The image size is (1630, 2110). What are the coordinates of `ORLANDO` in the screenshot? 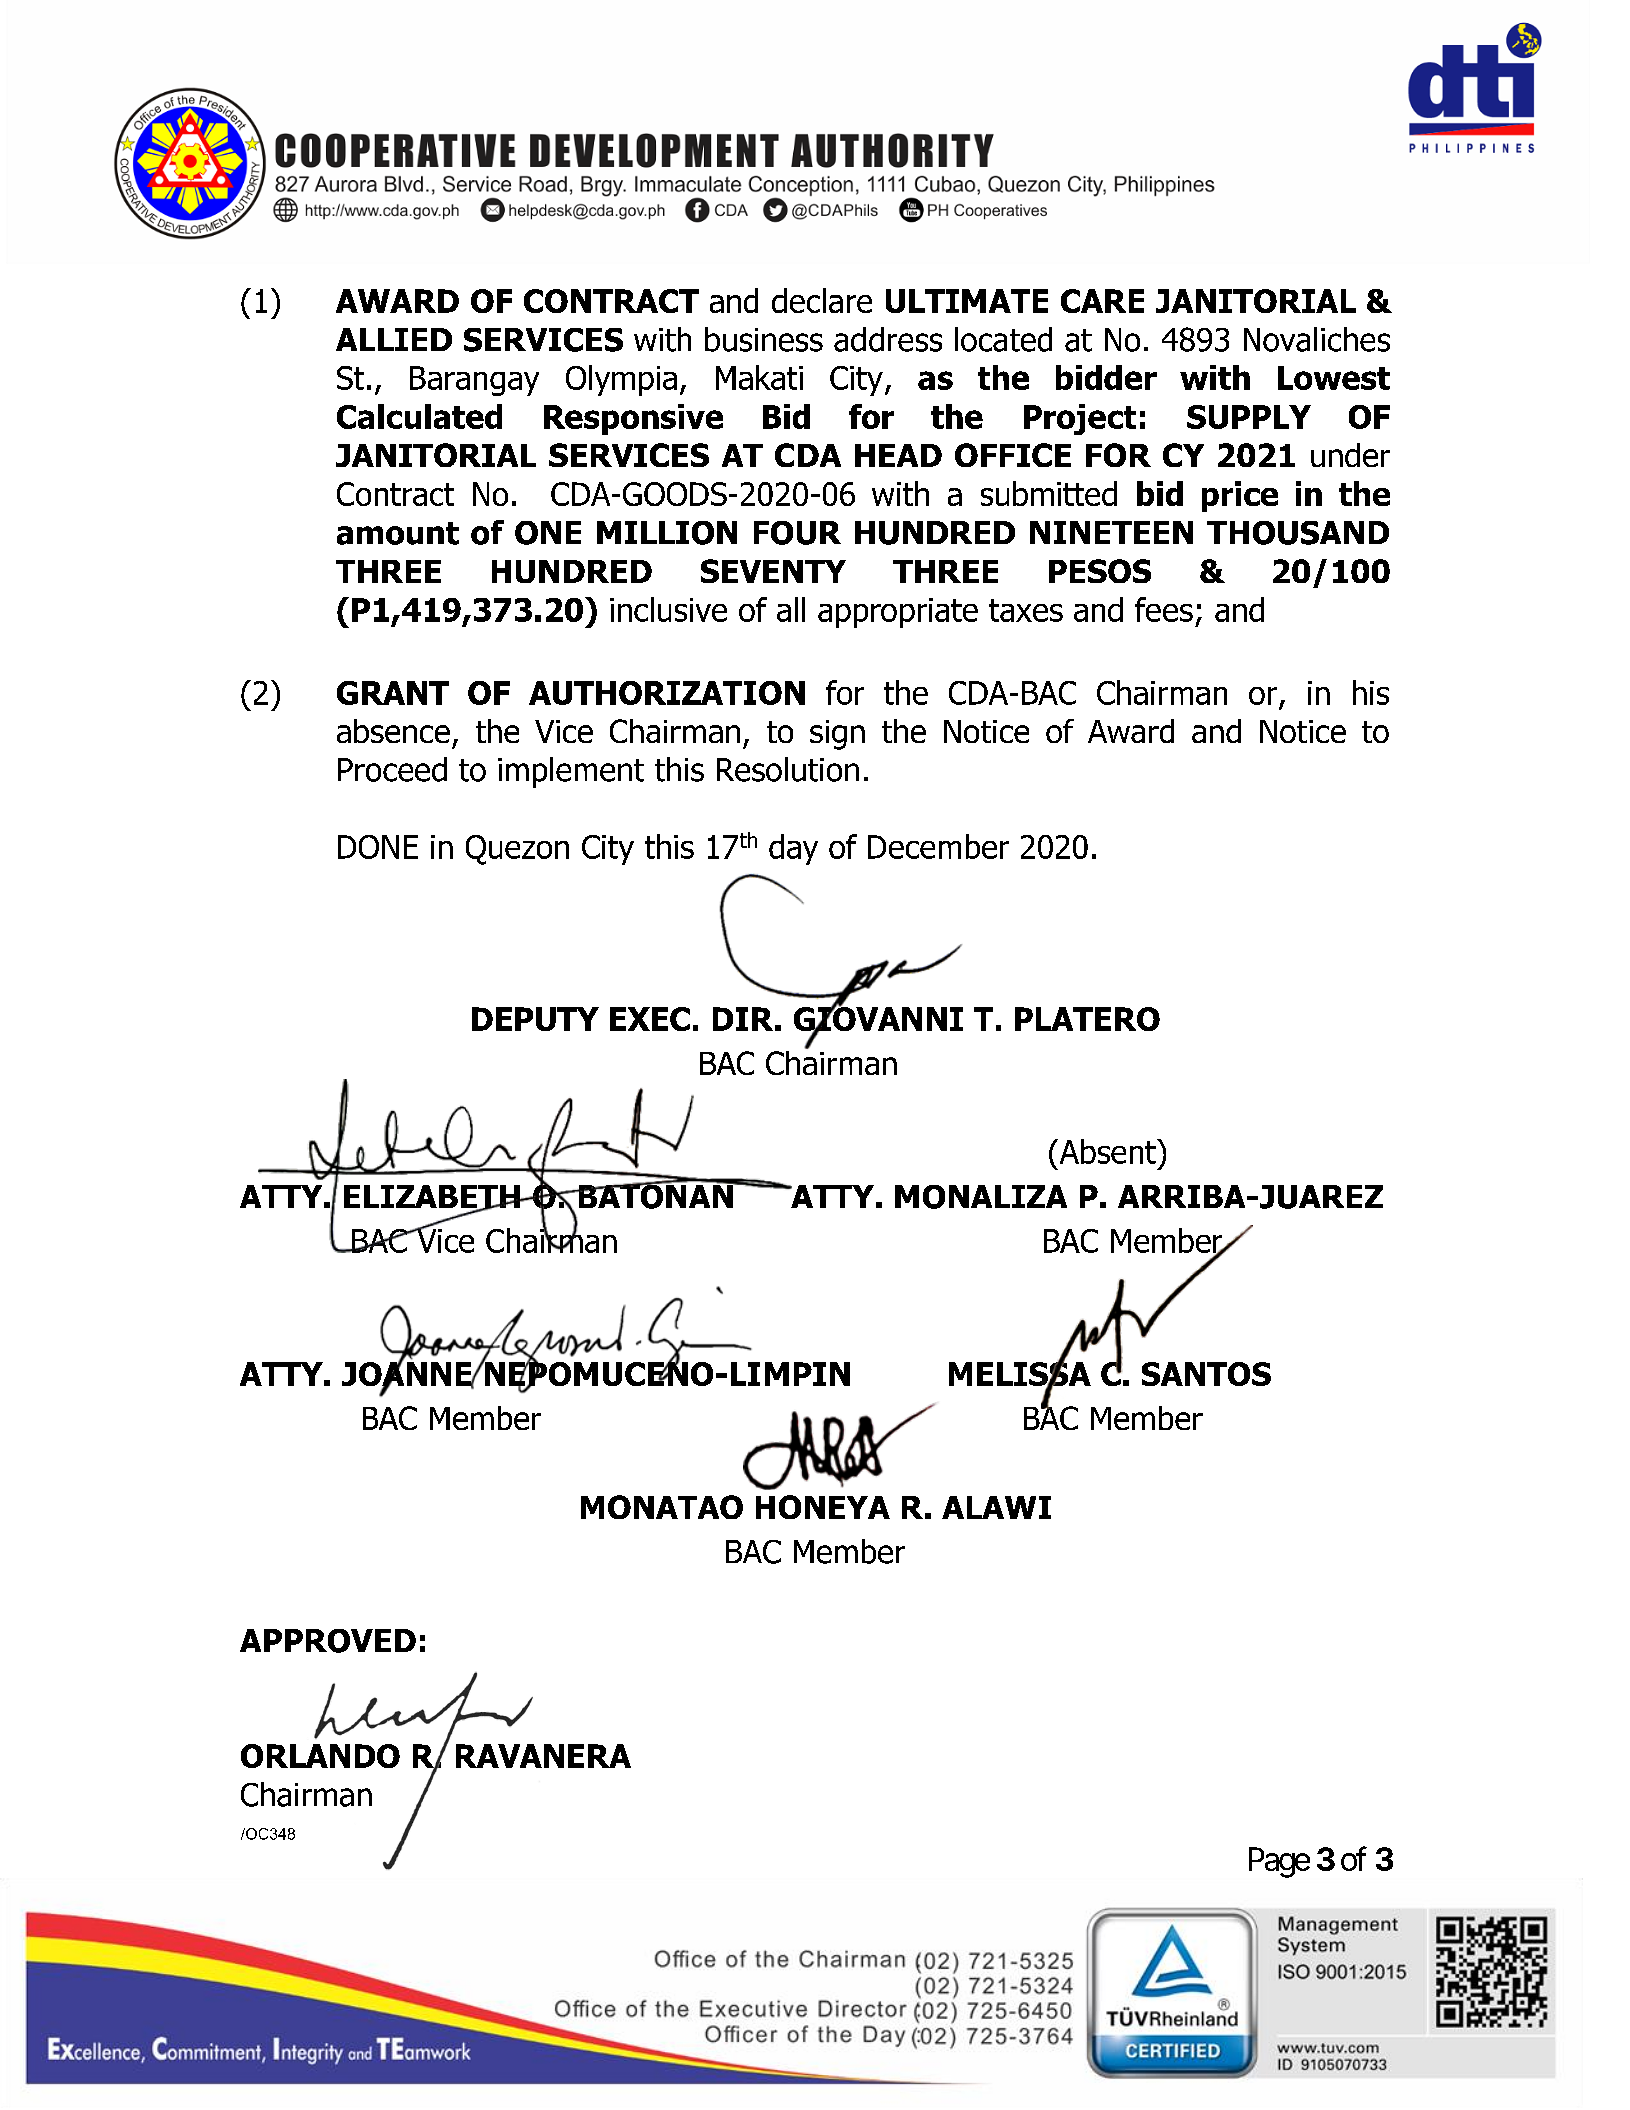 It's located at (320, 1756).
